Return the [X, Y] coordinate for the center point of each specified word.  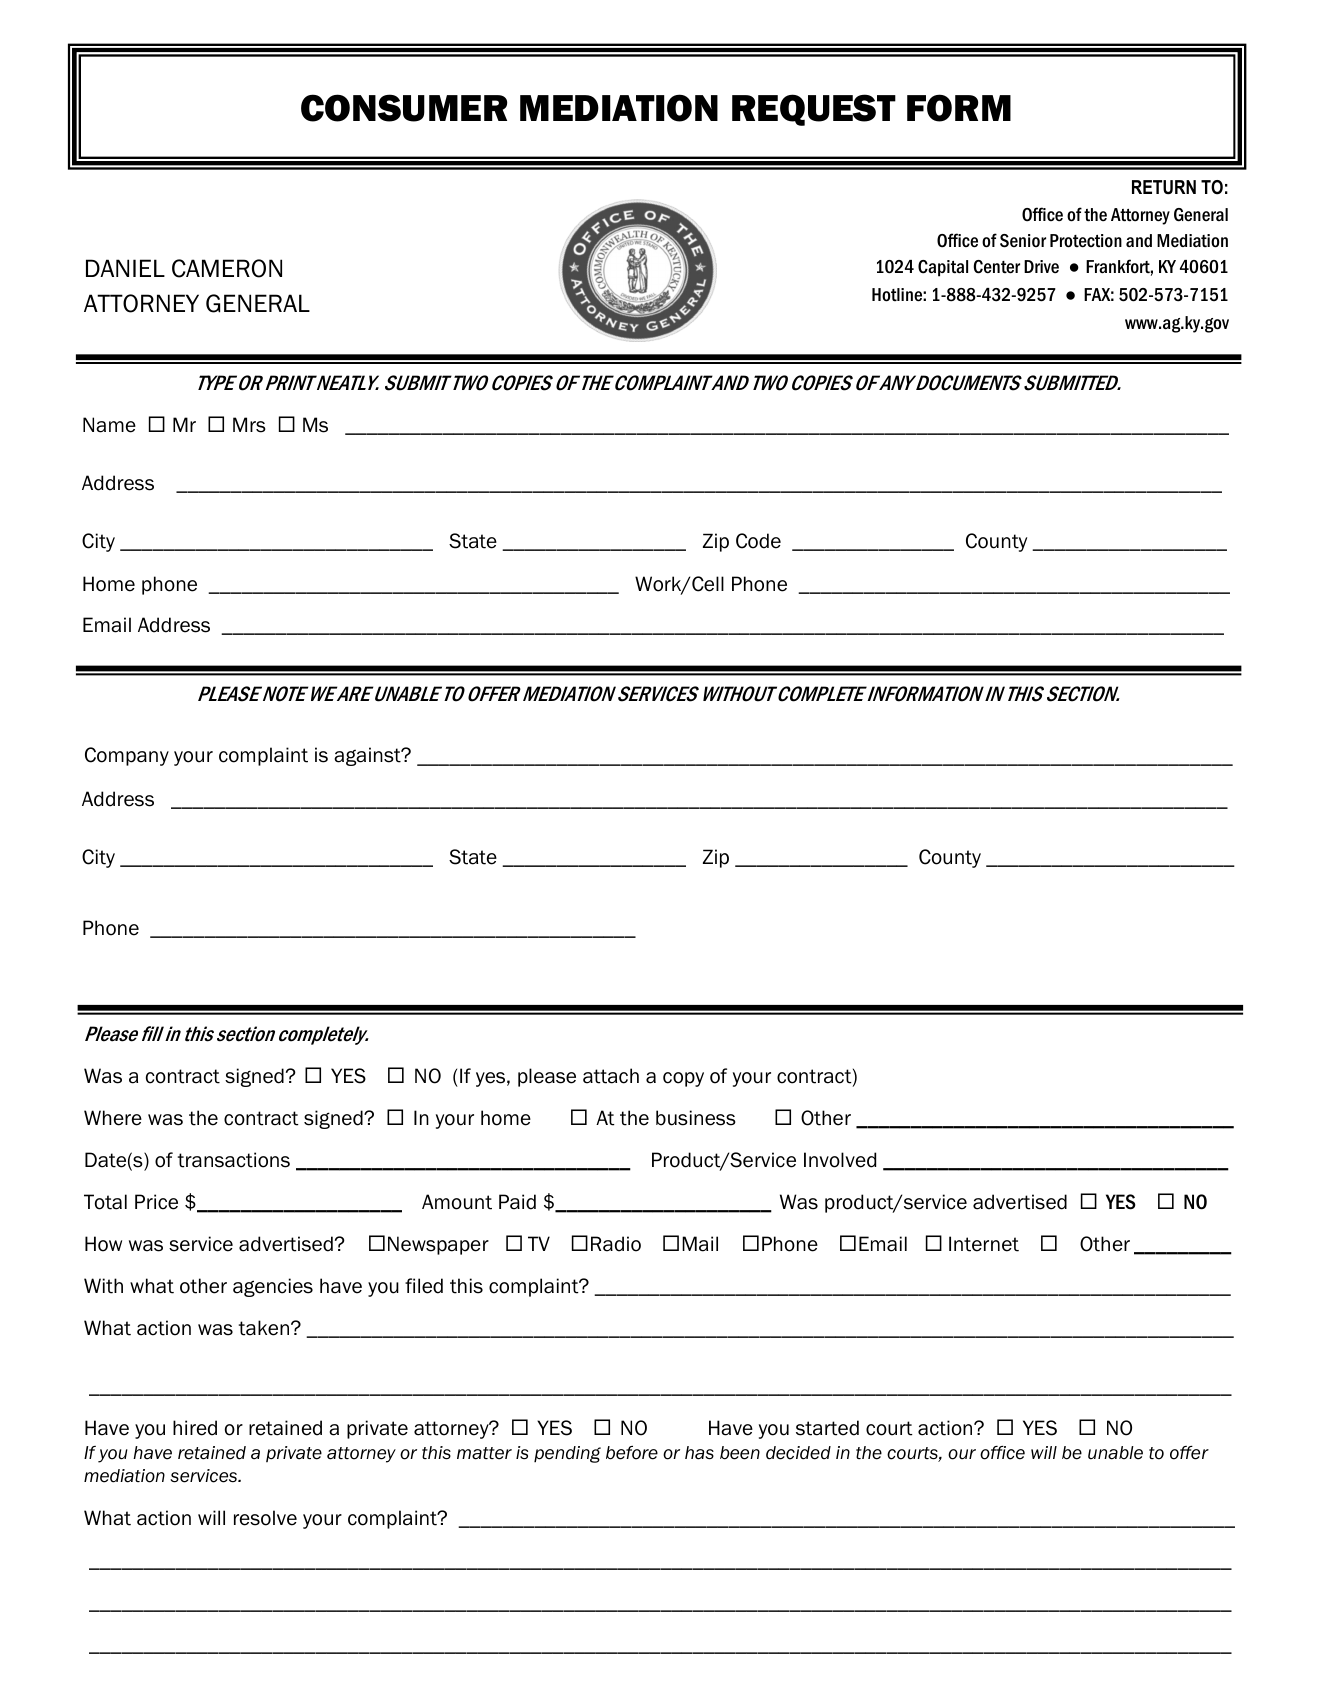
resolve [265, 1518]
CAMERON [227, 268]
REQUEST [814, 110]
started [827, 1428]
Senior [1023, 241]
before [632, 1452]
